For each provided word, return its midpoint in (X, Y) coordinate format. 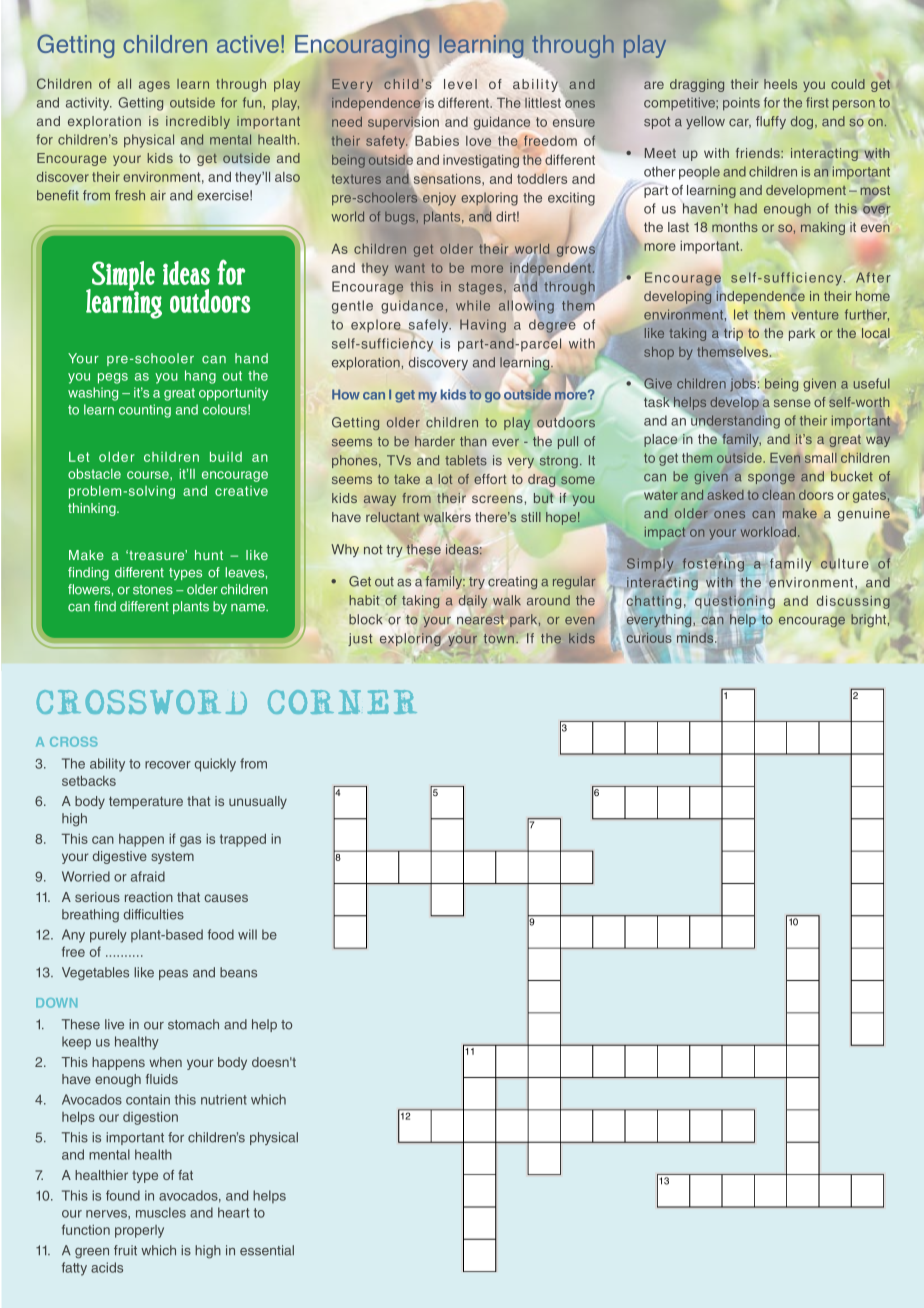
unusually (258, 802)
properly (139, 1231)
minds (696, 637)
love (478, 141)
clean (778, 495)
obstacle (94, 473)
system (172, 858)
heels (780, 84)
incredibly (198, 122)
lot (445, 479)
